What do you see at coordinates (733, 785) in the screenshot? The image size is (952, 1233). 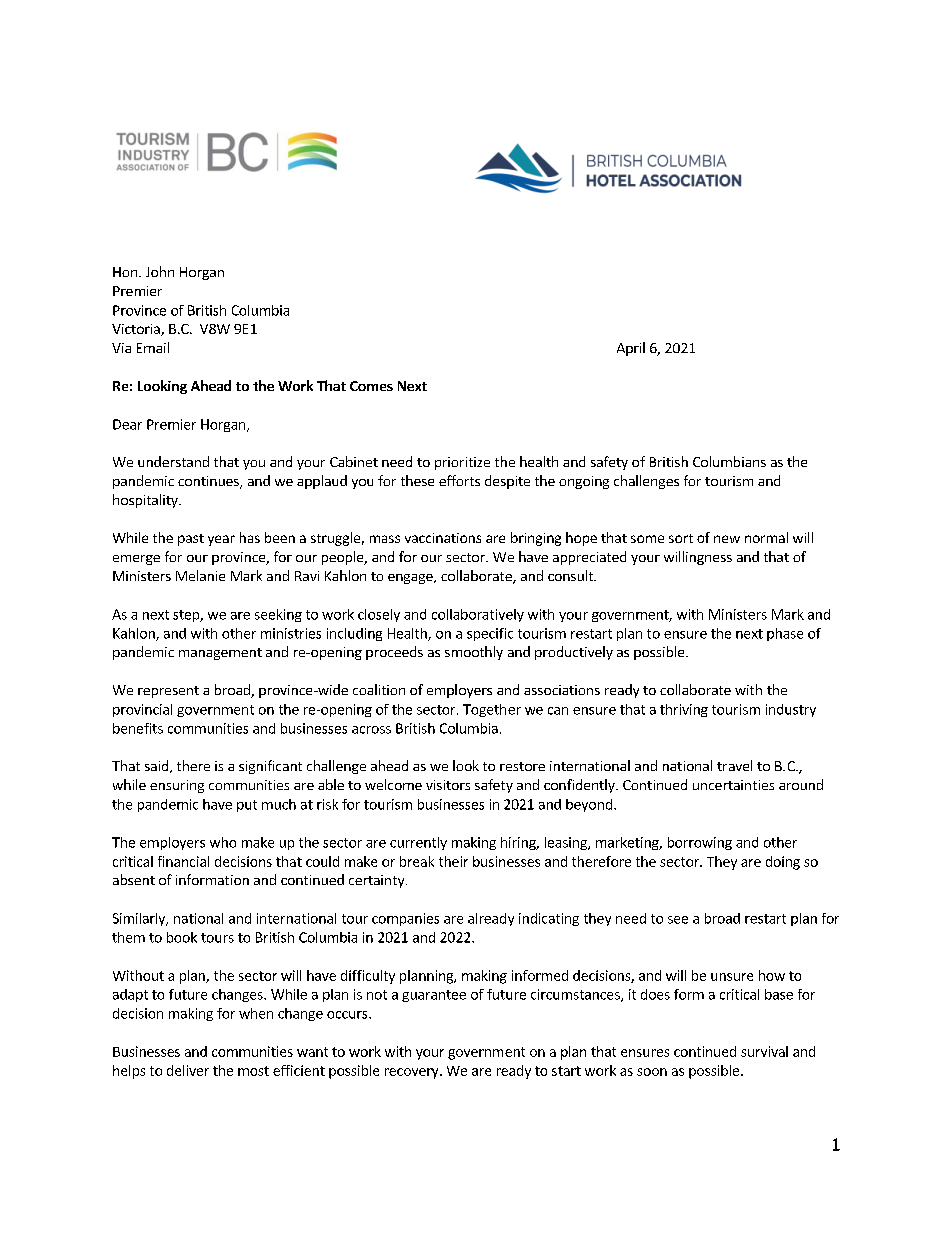 I see `uncertainties` at bounding box center [733, 785].
